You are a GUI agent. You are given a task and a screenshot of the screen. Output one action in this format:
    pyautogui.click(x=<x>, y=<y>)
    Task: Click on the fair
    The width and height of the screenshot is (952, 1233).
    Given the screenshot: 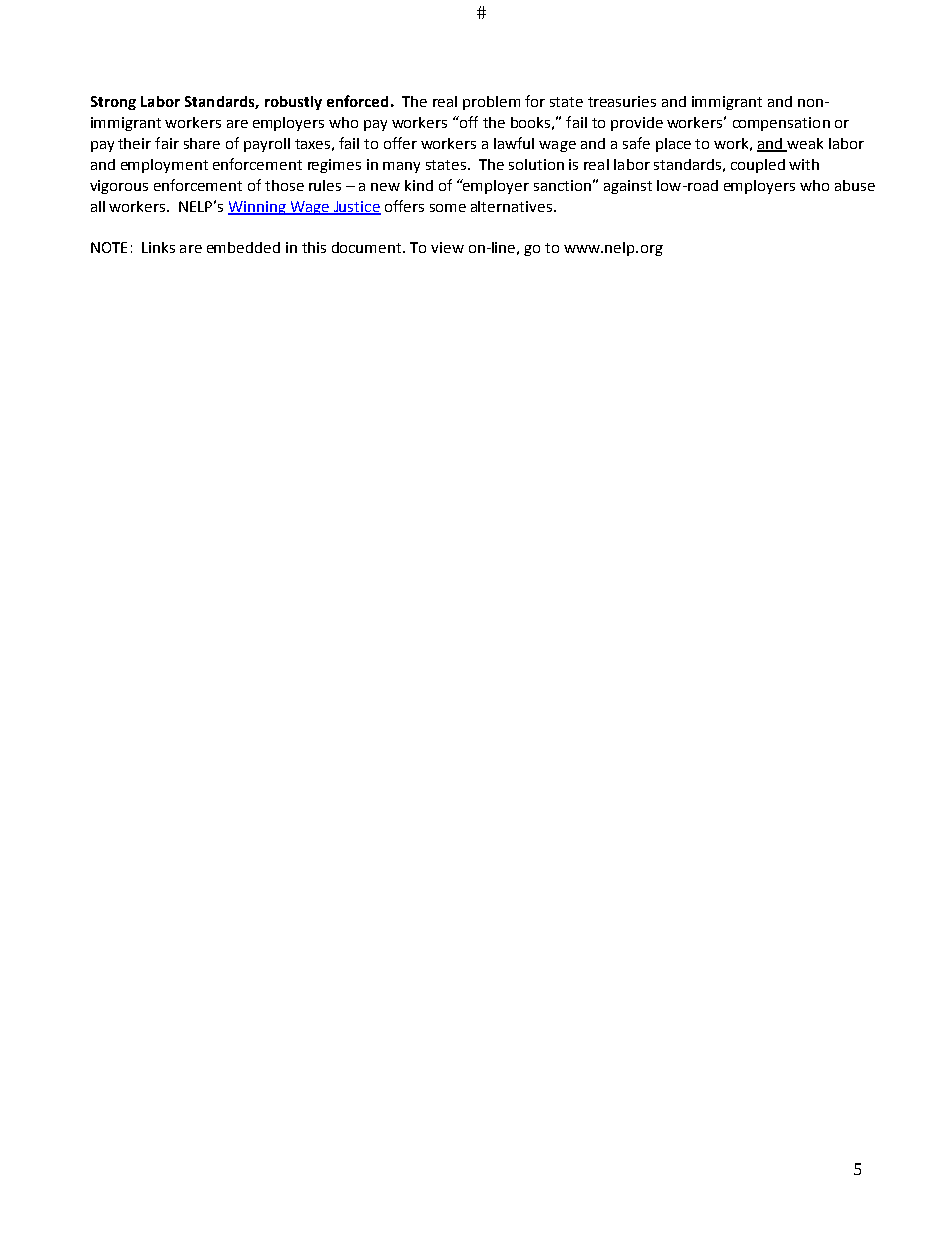 What is the action you would take?
    pyautogui.click(x=167, y=143)
